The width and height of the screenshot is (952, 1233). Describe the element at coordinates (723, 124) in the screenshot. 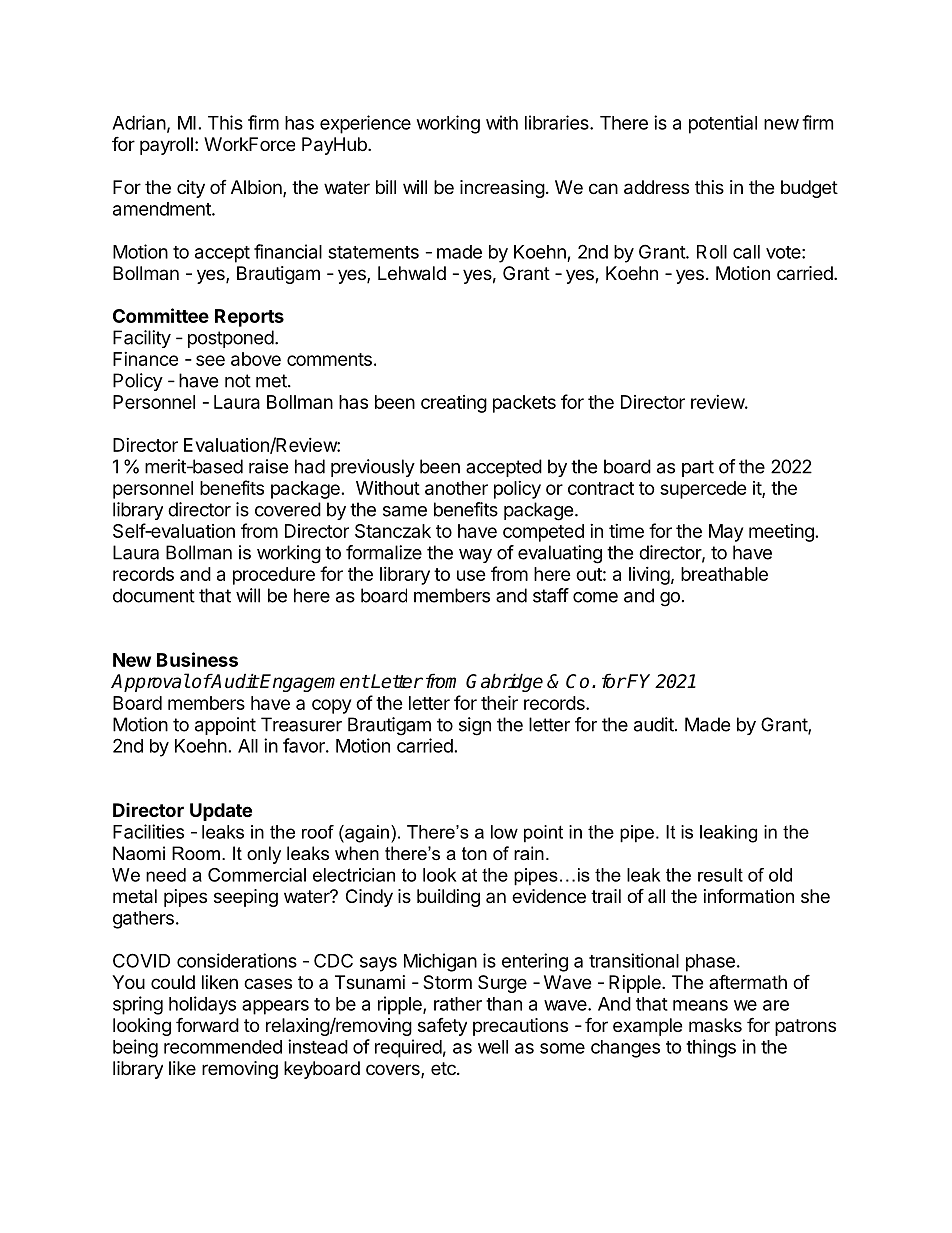

I see `potential` at that location.
